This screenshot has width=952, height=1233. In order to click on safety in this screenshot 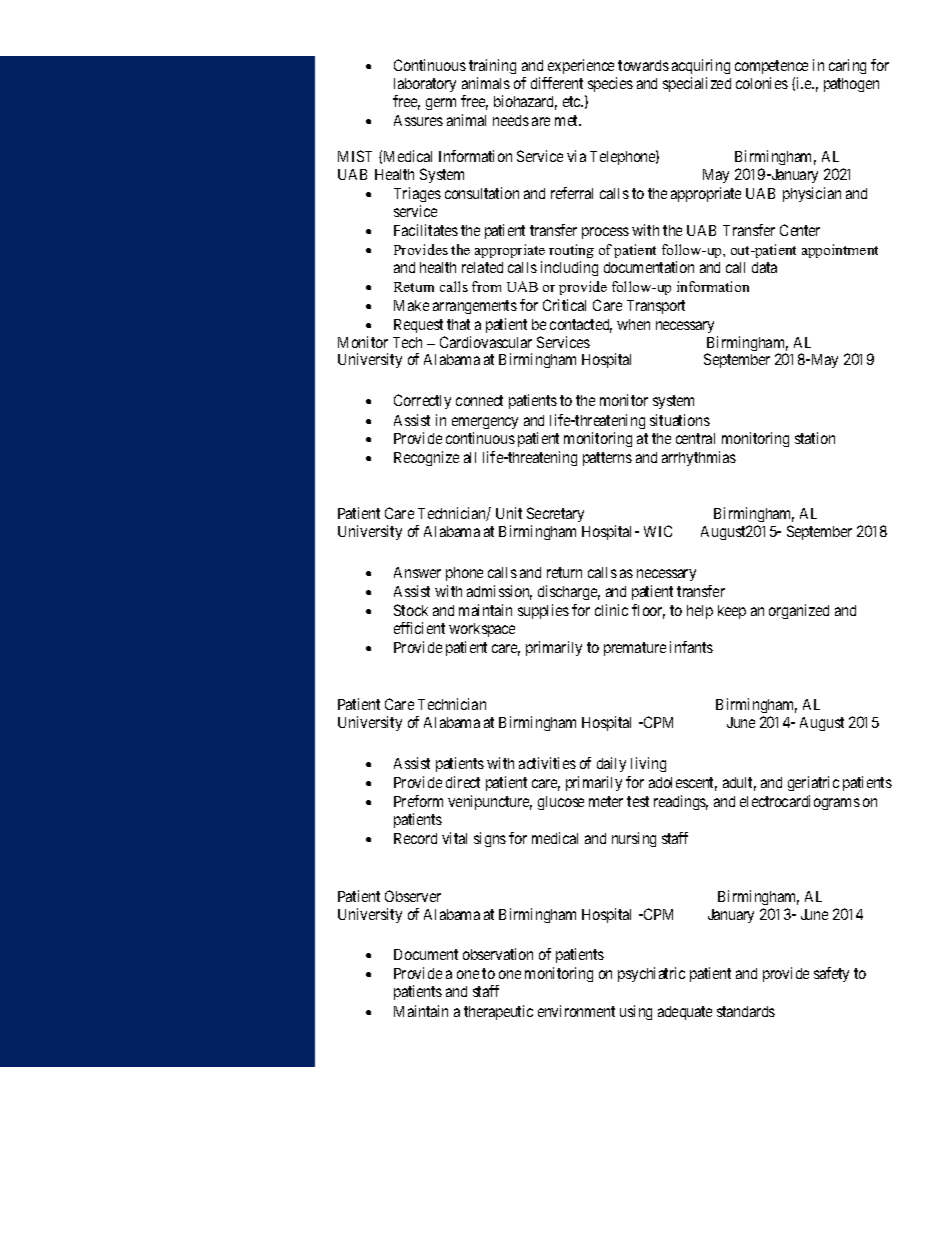, I will do `click(831, 974)`.
